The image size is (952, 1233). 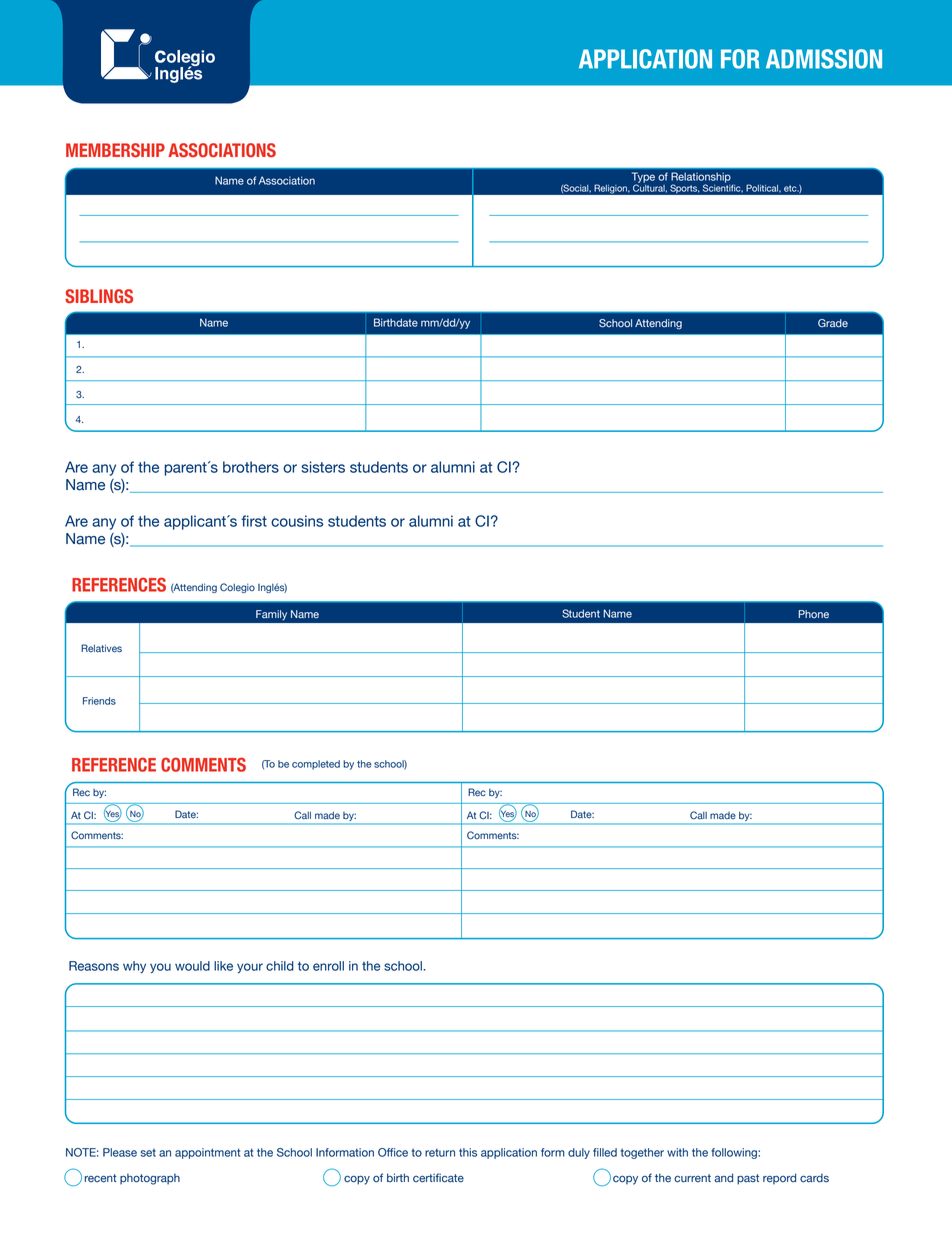 I want to click on Phone, so click(x=814, y=614).
